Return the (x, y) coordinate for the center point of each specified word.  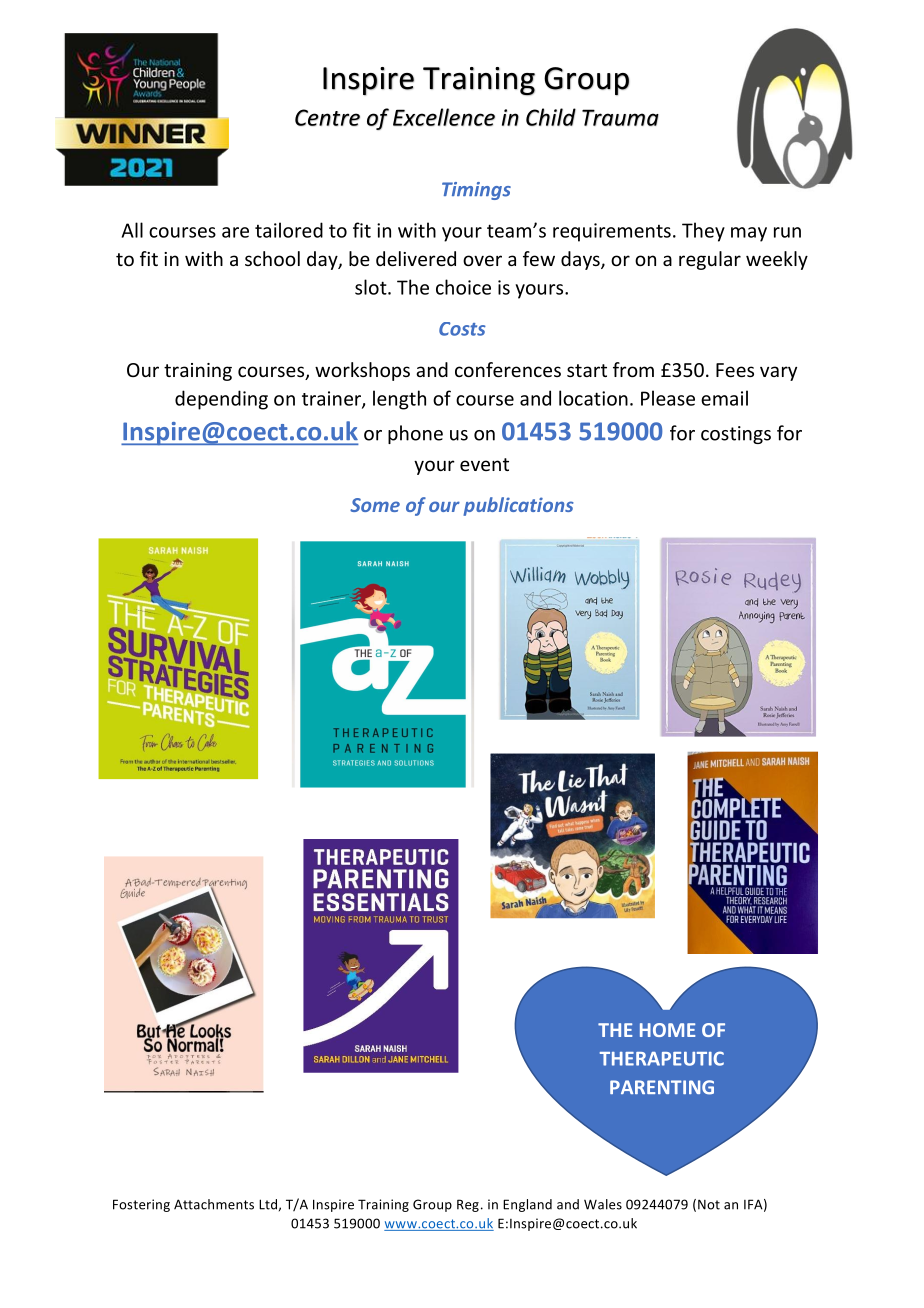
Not (709, 1204)
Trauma (620, 117)
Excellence (444, 117)
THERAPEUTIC (662, 1058)
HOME (667, 1030)
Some (375, 505)
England (527, 1205)
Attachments (214, 1204)
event (484, 464)
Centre (327, 117)
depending (221, 400)
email (724, 398)
